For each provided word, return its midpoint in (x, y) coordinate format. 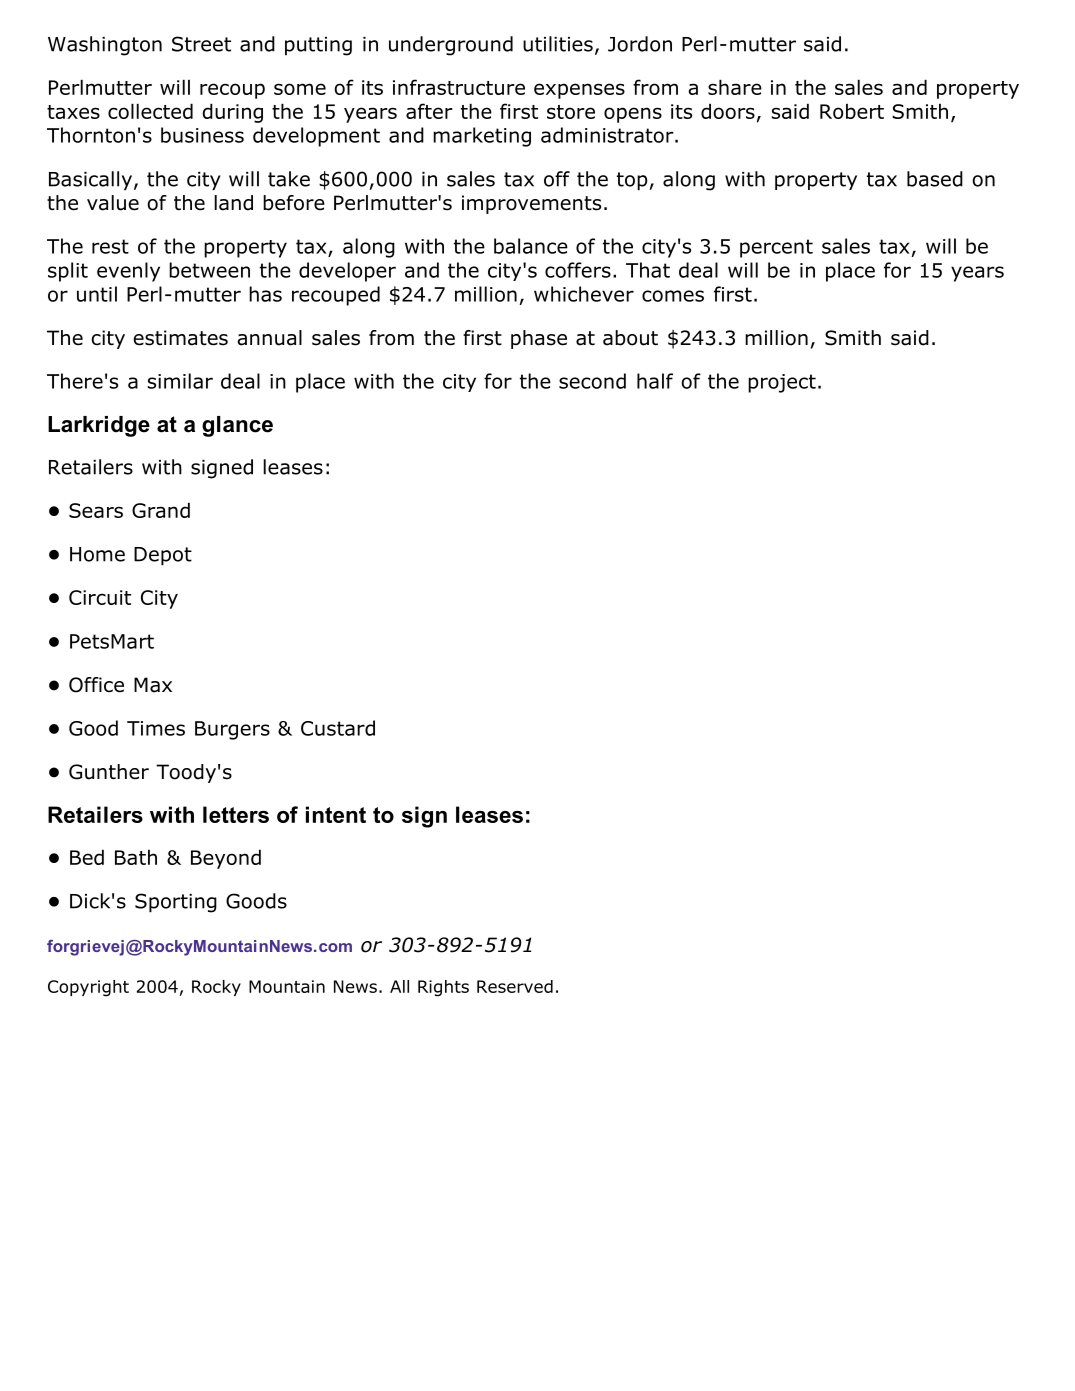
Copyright (88, 988)
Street (201, 44)
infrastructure (459, 87)
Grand (161, 510)
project (782, 383)
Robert (852, 111)
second (592, 381)
